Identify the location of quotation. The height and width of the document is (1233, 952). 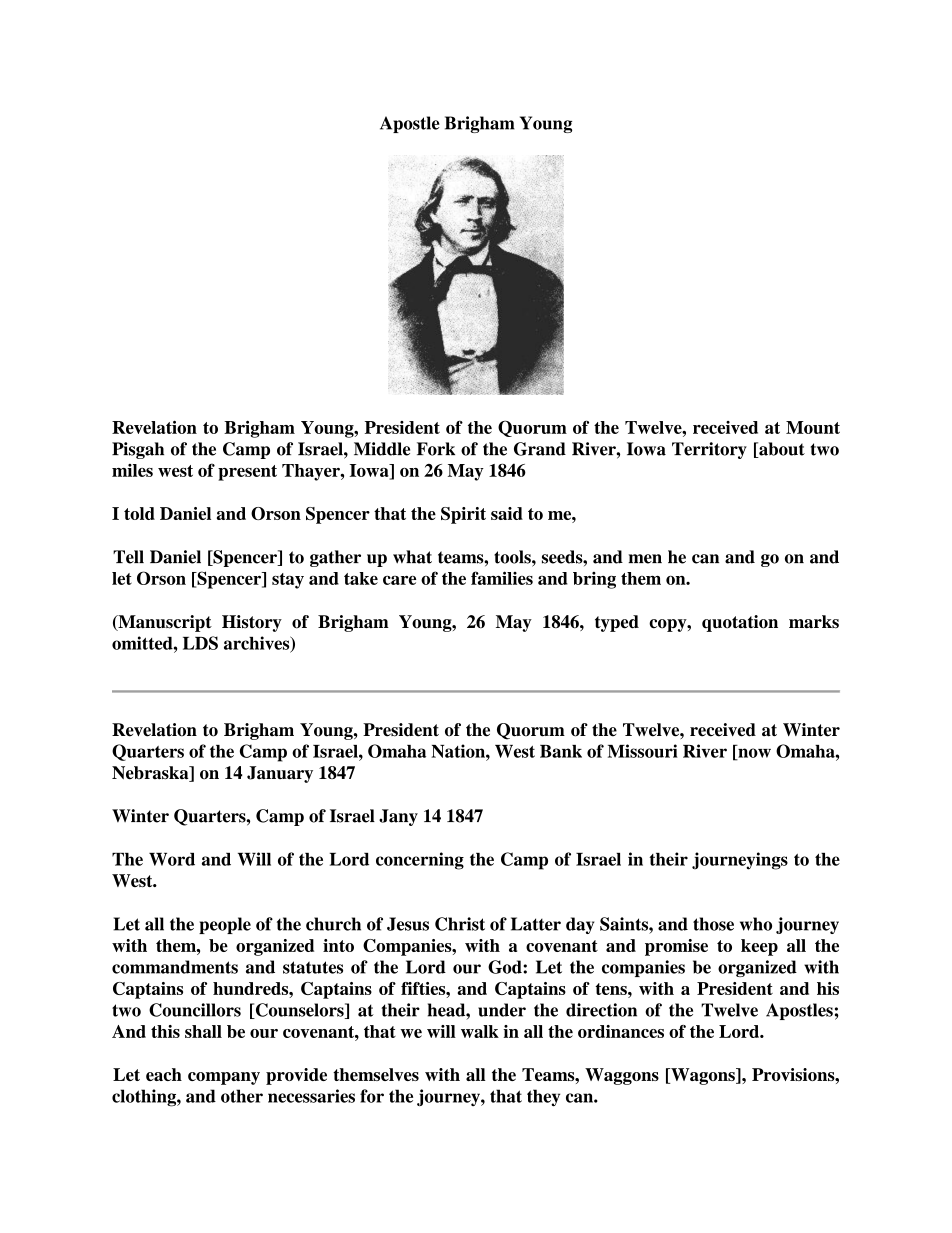
(740, 623).
